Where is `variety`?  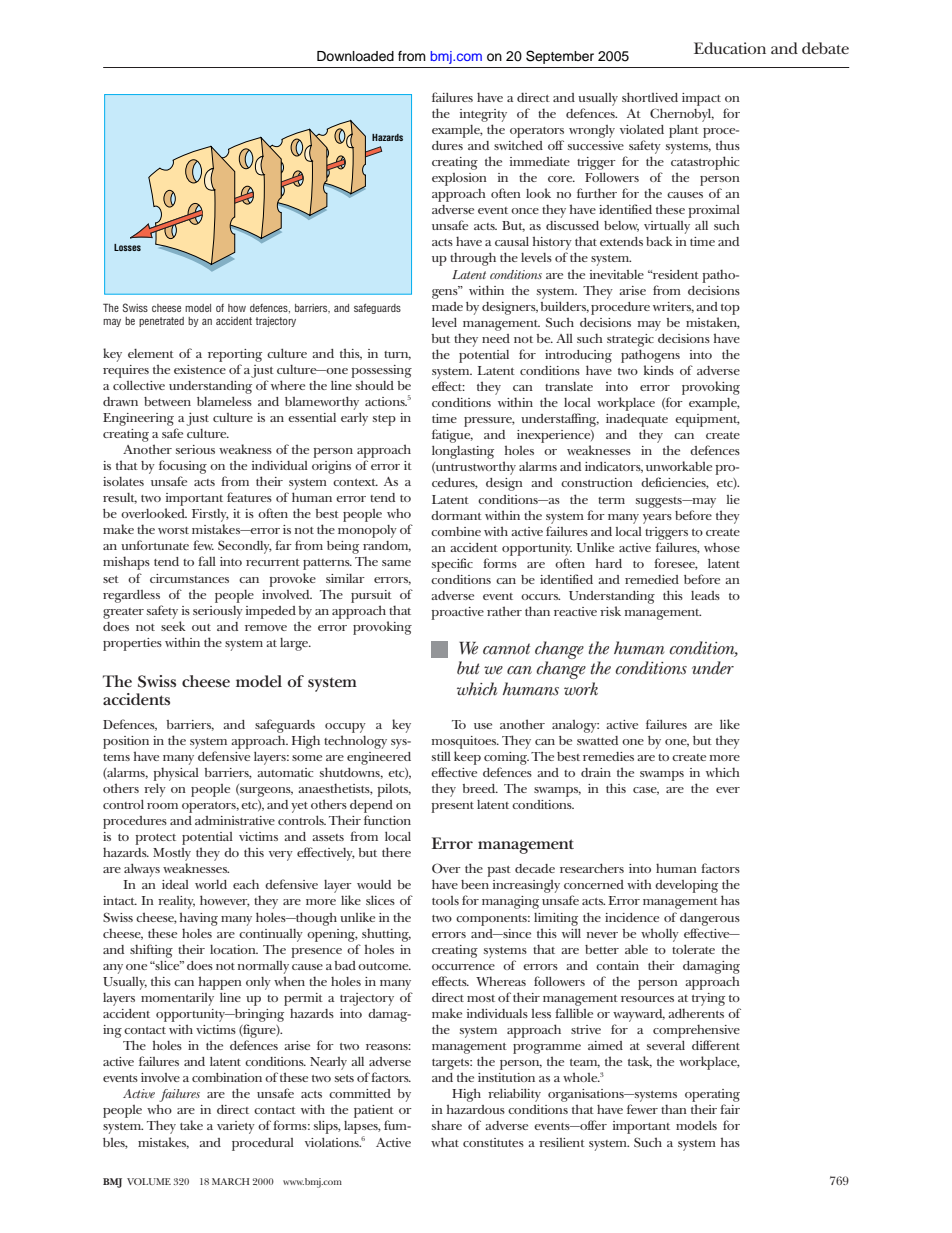 variety is located at coordinates (236, 1127).
